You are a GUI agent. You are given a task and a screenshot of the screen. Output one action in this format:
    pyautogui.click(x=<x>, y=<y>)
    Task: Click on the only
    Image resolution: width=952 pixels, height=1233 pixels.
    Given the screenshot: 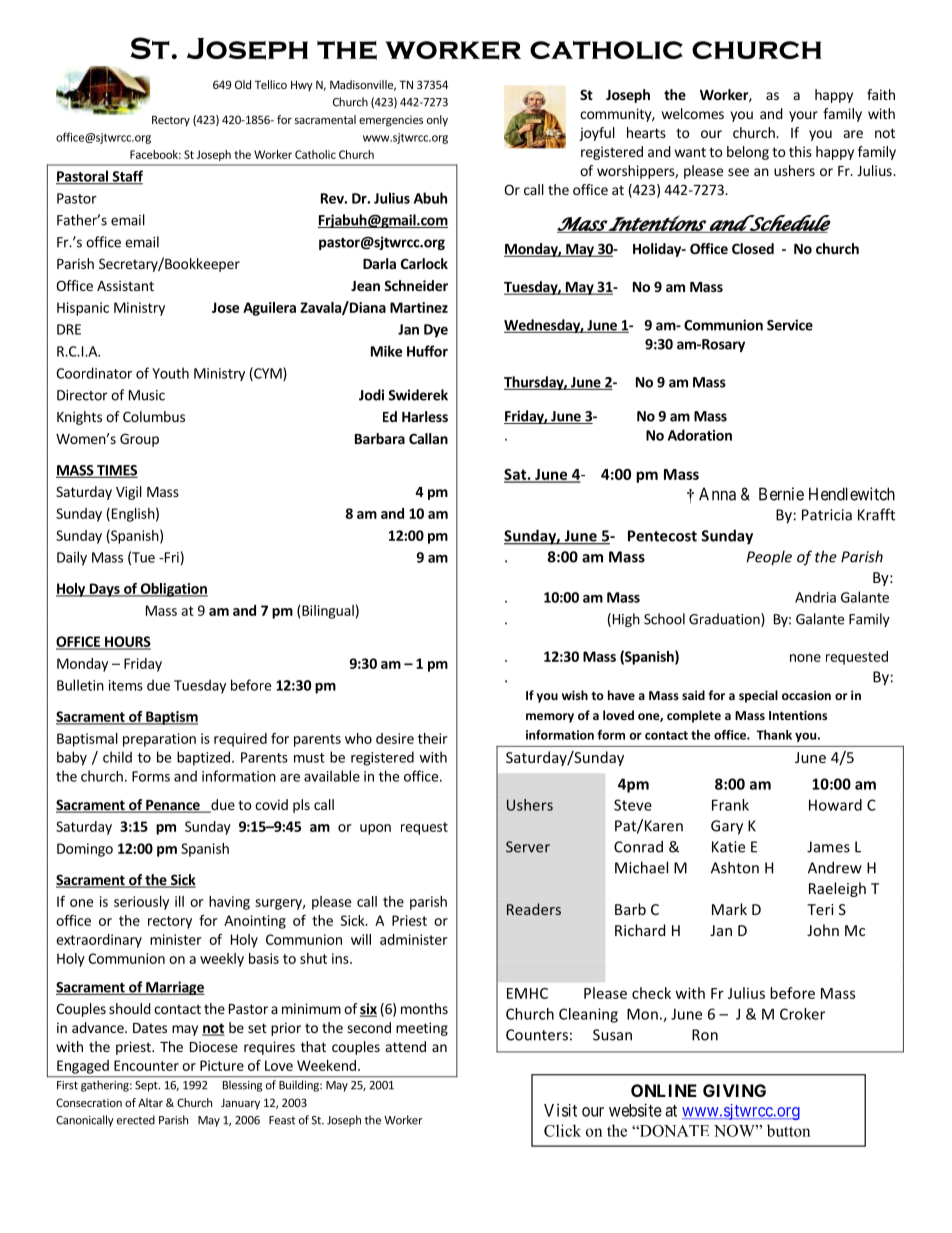 What is the action you would take?
    pyautogui.click(x=437, y=121)
